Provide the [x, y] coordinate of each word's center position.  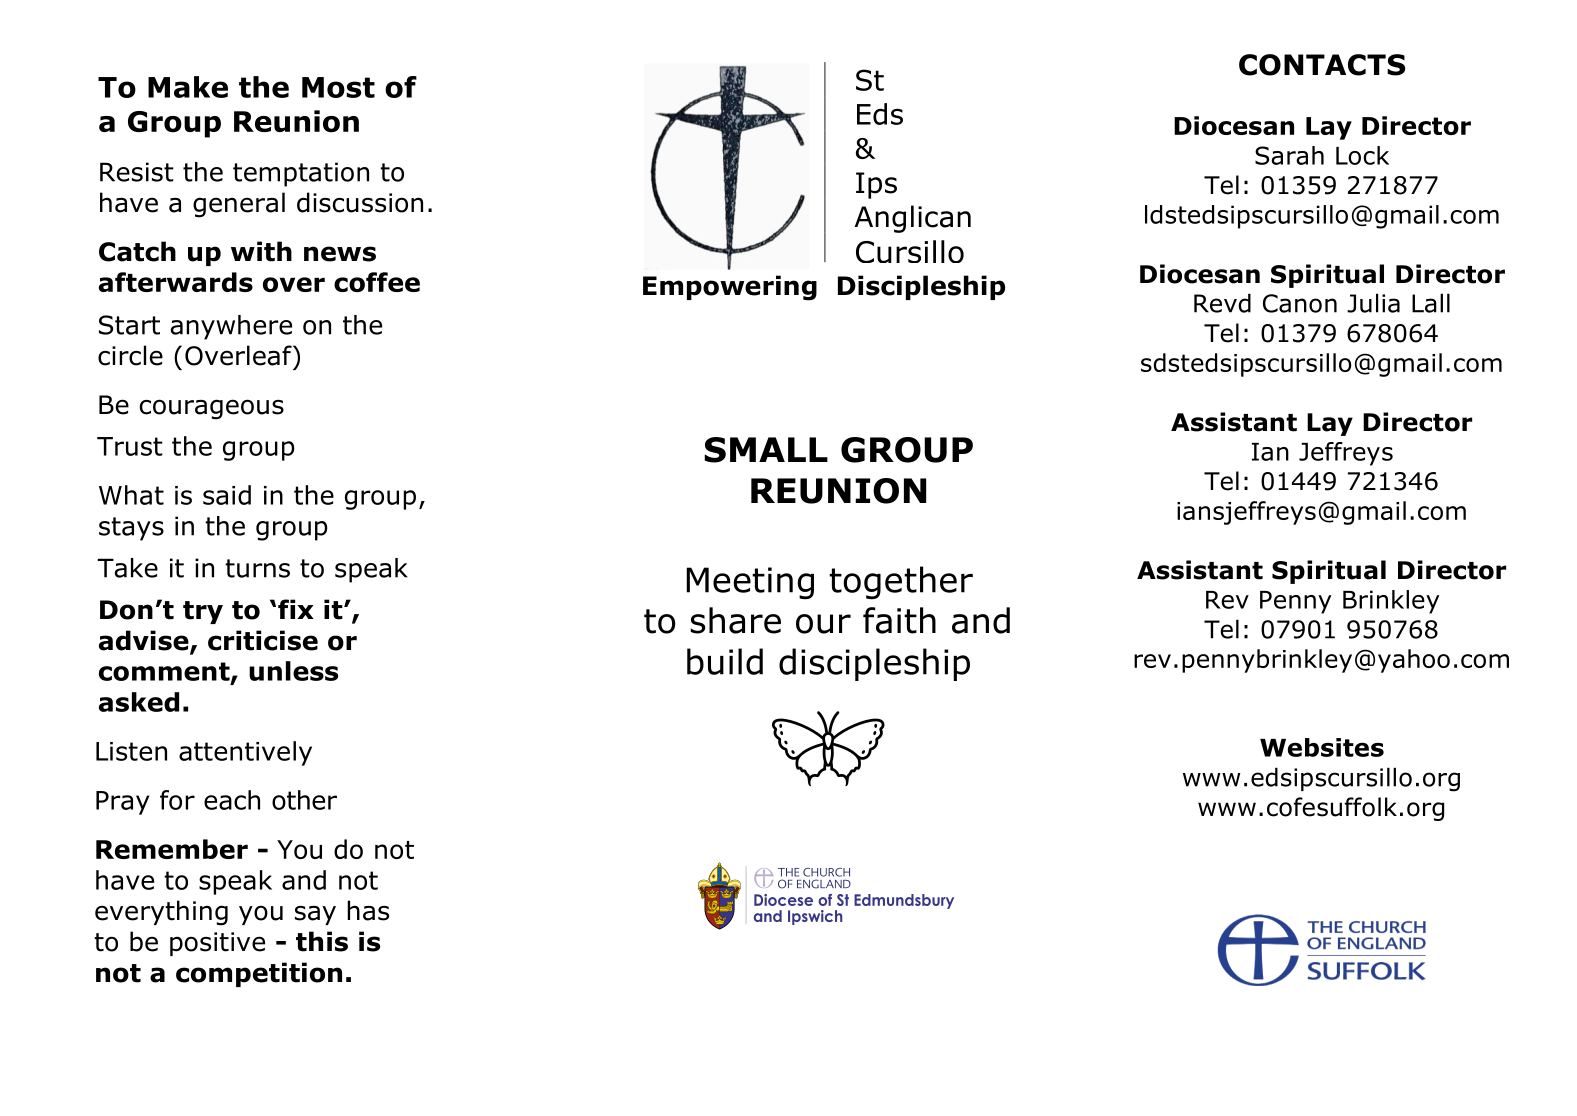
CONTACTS [1322, 65]
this [322, 941]
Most [338, 87]
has [368, 910]
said [227, 495]
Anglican [912, 219]
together [901, 583]
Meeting [750, 583]
